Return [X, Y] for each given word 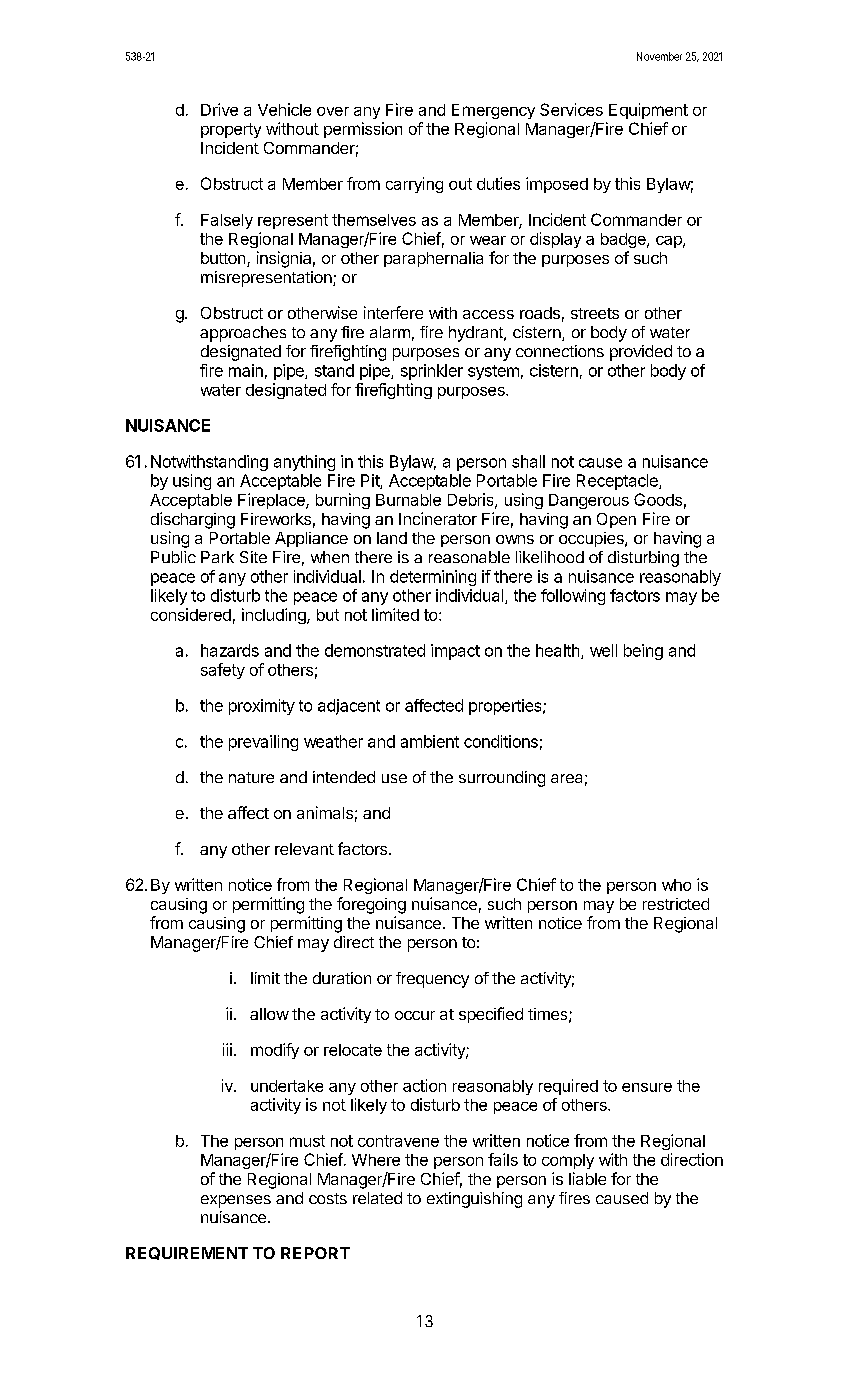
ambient [430, 741]
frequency [432, 980]
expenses [236, 1201]
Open [616, 520]
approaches [243, 334]
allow [269, 1014]
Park [217, 557]
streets [595, 313]
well [603, 650]
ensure [647, 1087]
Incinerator [438, 518]
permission [363, 130]
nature [251, 777]
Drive [219, 109]
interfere [393, 312]
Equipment [648, 111]
